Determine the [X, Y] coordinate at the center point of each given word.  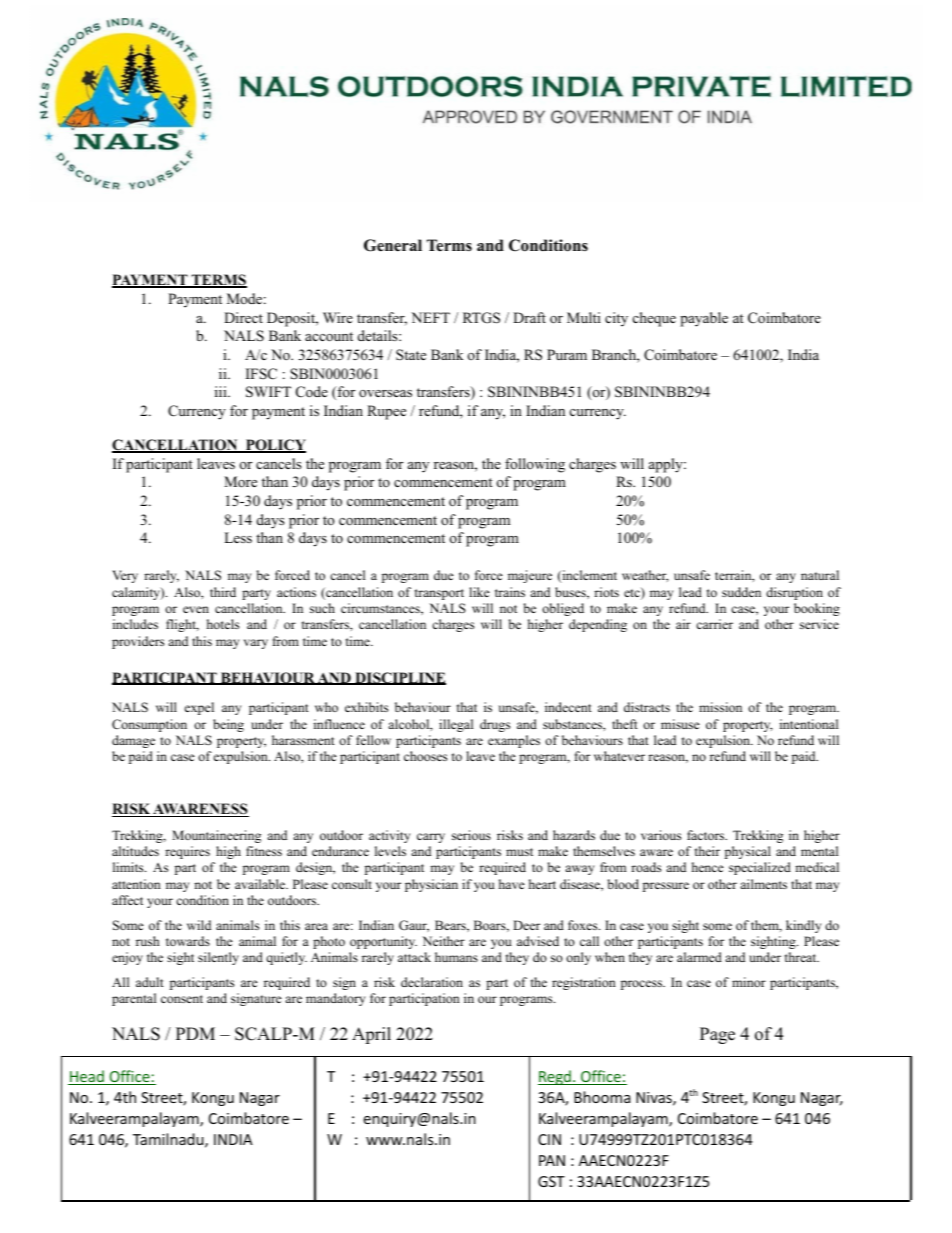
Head [87, 1077]
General [393, 245]
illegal [456, 725]
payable [704, 319]
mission [720, 707]
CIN [549, 1139]
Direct [243, 317]
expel [199, 708]
